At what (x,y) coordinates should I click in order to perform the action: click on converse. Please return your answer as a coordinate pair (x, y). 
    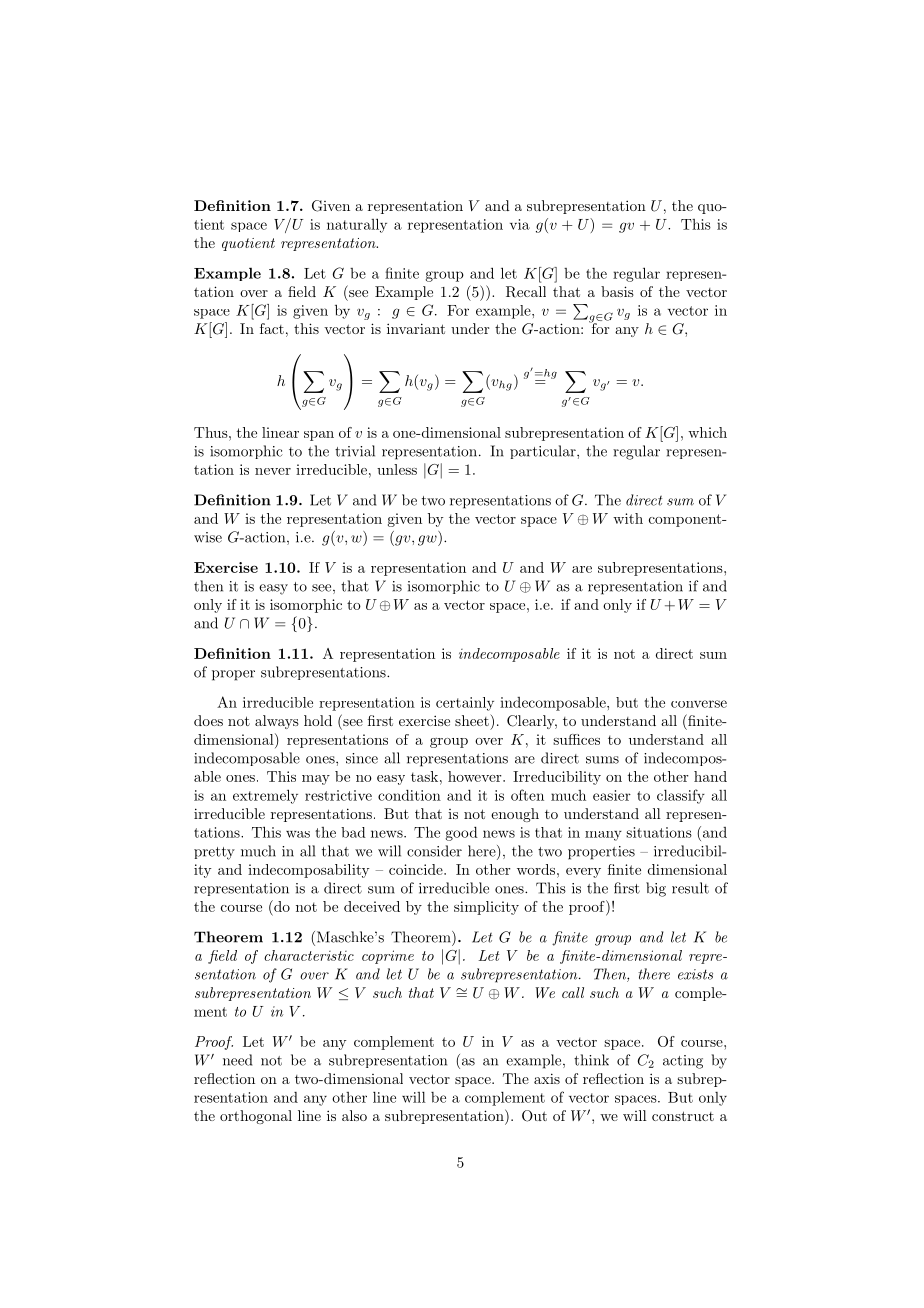
    Looking at the image, I should click on (699, 704).
